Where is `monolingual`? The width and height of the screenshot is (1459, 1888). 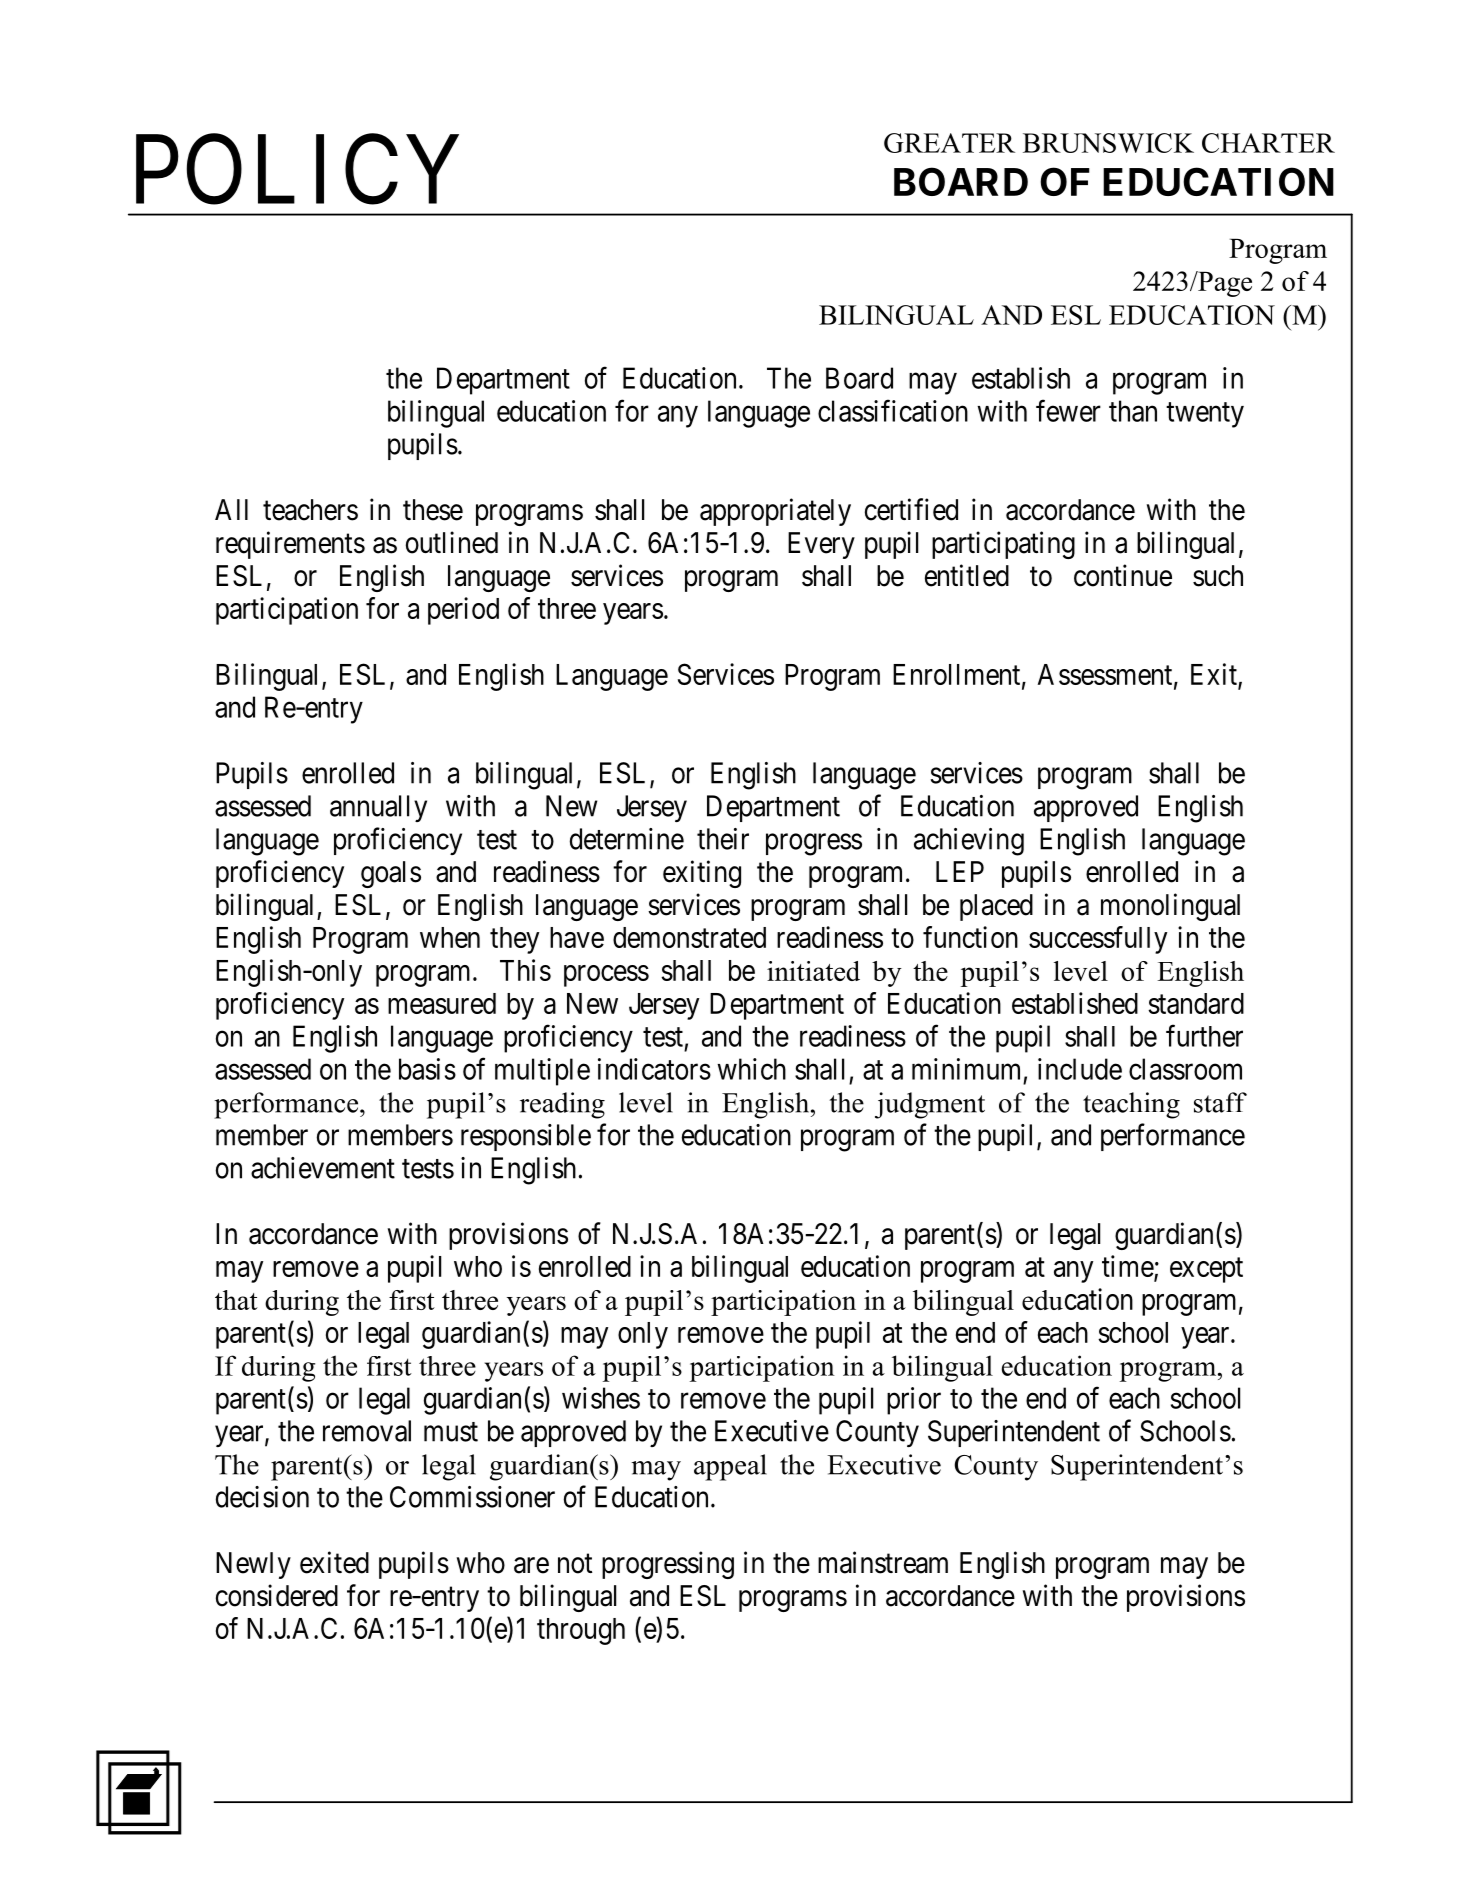 monolingual is located at coordinates (1170, 907).
